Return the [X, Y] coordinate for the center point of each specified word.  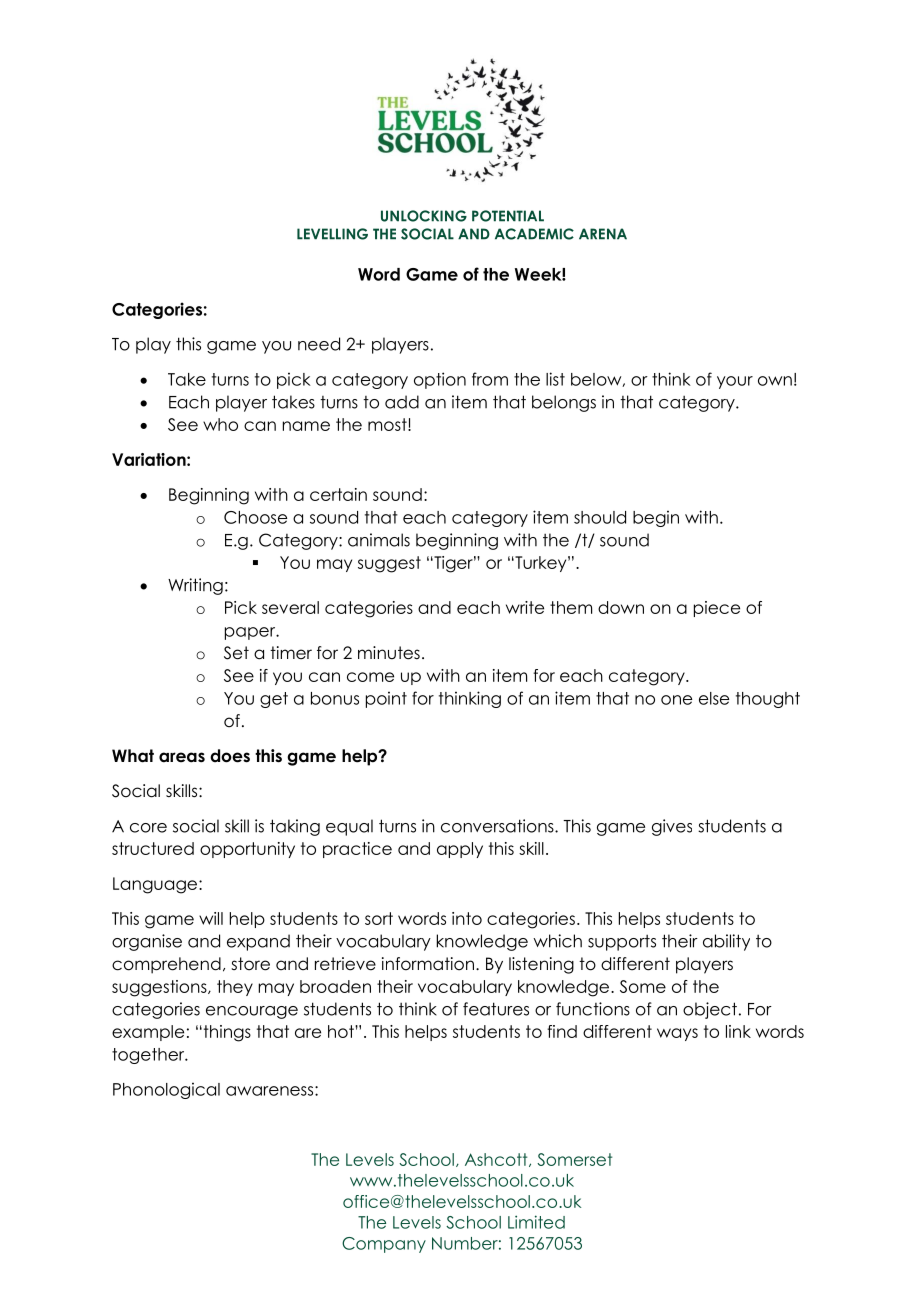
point [386, 699]
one [676, 700]
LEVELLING [332, 234]
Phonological [166, 1090]
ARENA [603, 234]
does [230, 756]
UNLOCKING [424, 216]
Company [384, 1245]
